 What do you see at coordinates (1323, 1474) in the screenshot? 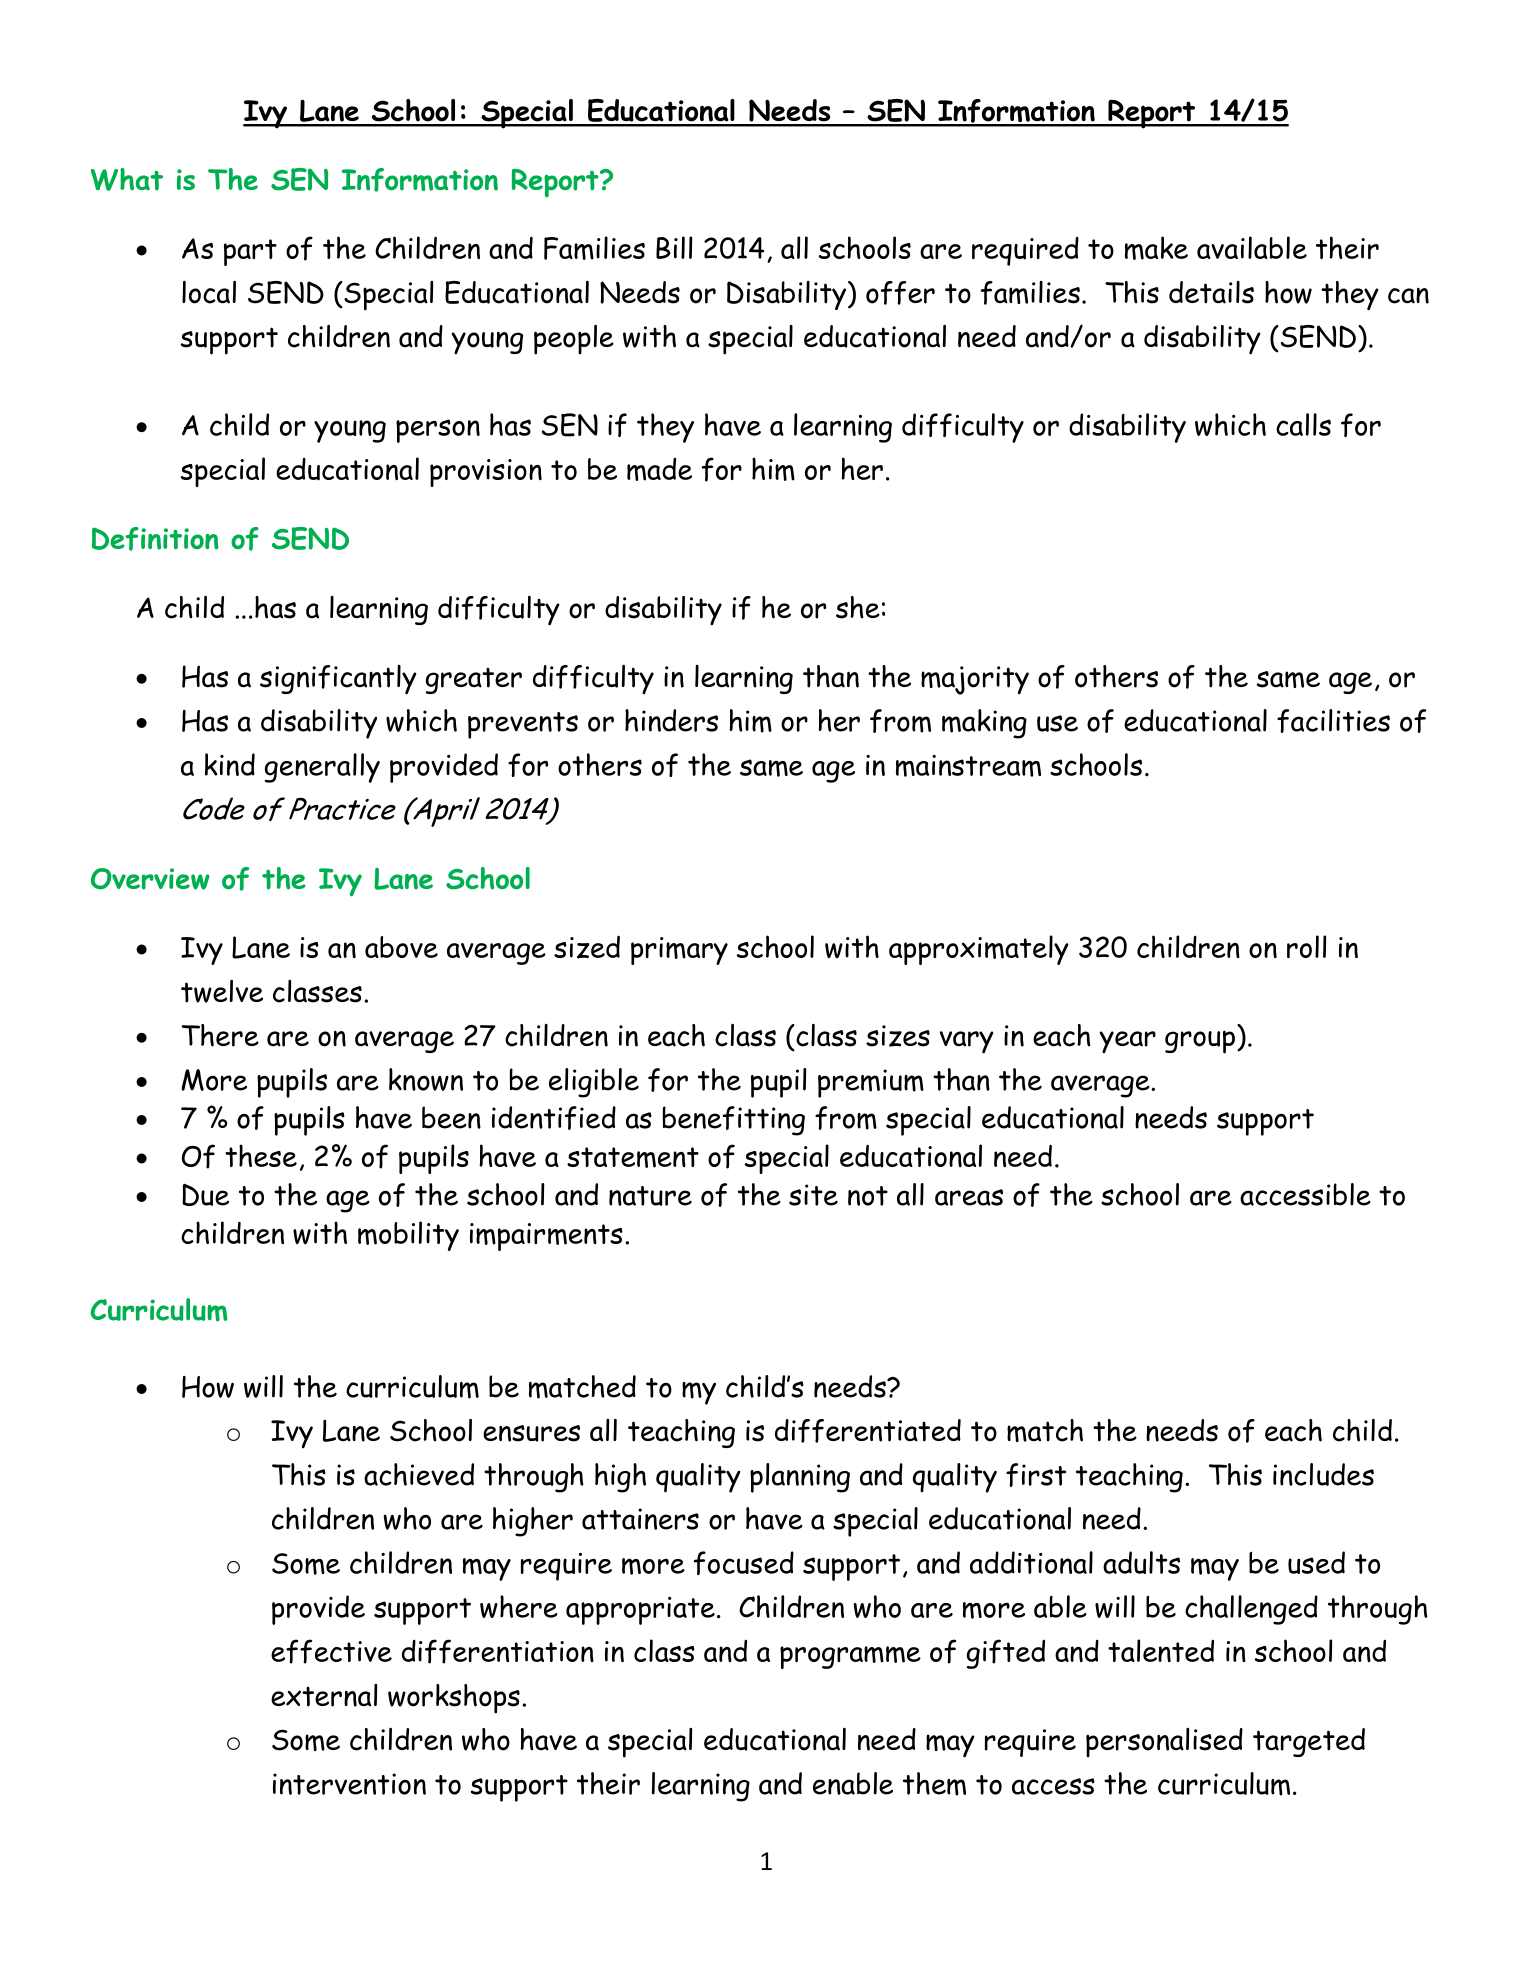
I see `includes` at bounding box center [1323, 1474].
